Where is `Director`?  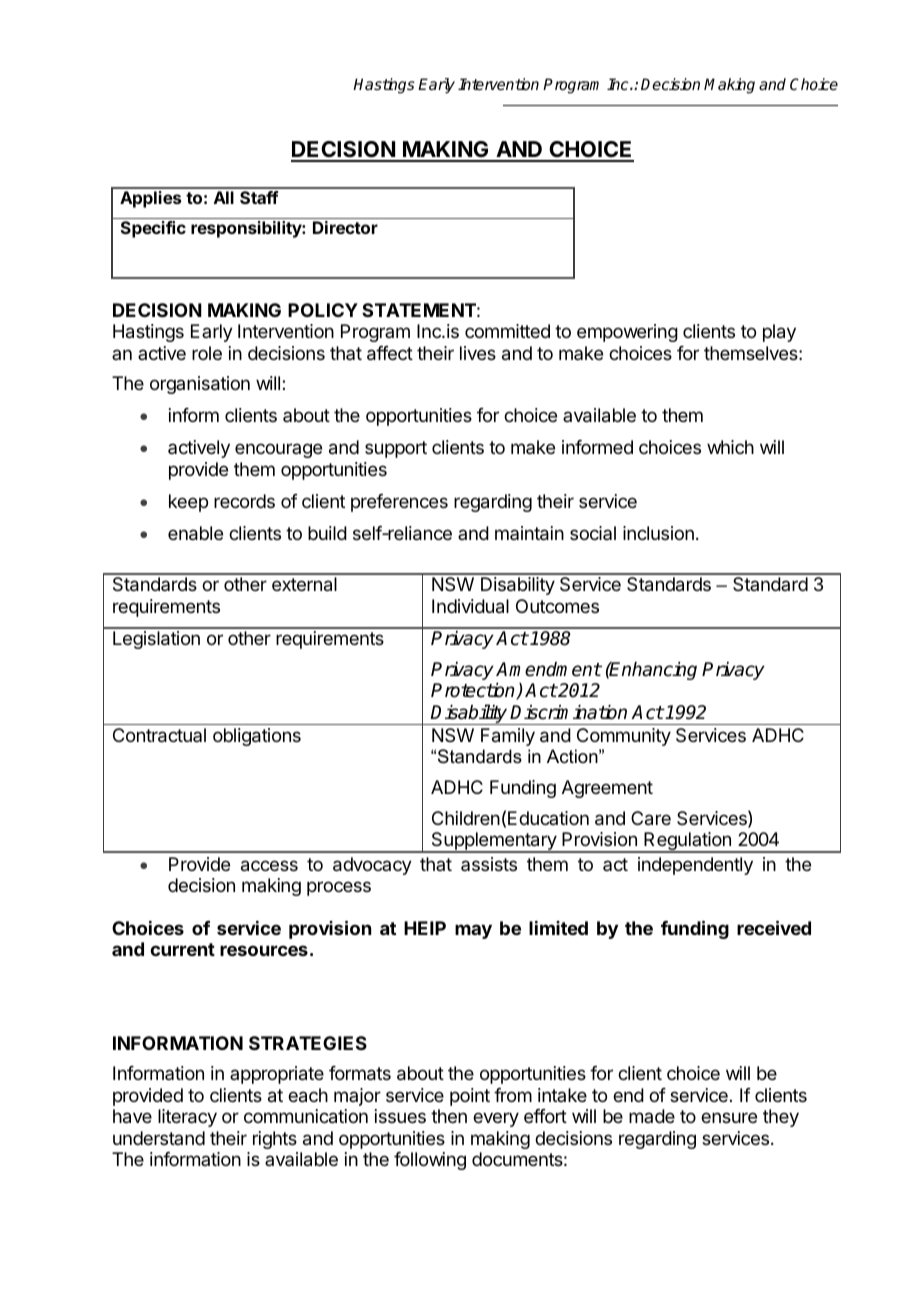 Director is located at coordinates (345, 227).
